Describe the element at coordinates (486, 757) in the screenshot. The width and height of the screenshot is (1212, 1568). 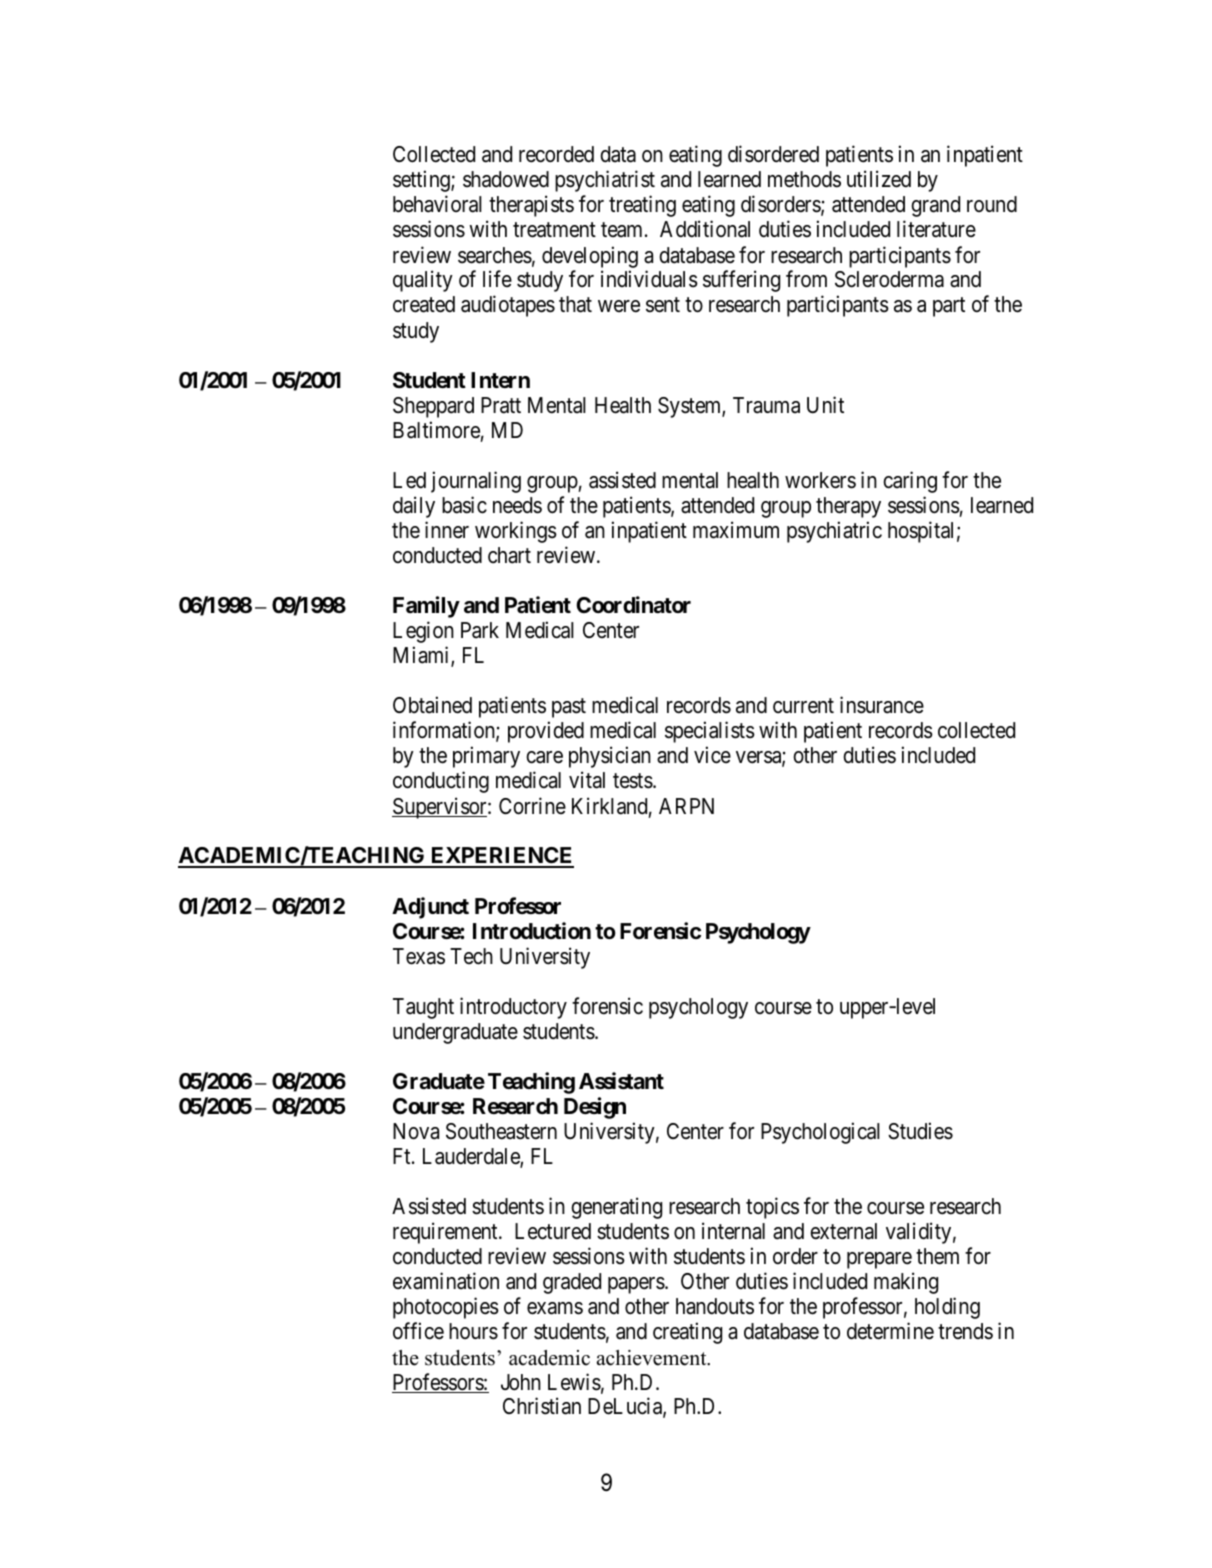
I see `primary` at that location.
